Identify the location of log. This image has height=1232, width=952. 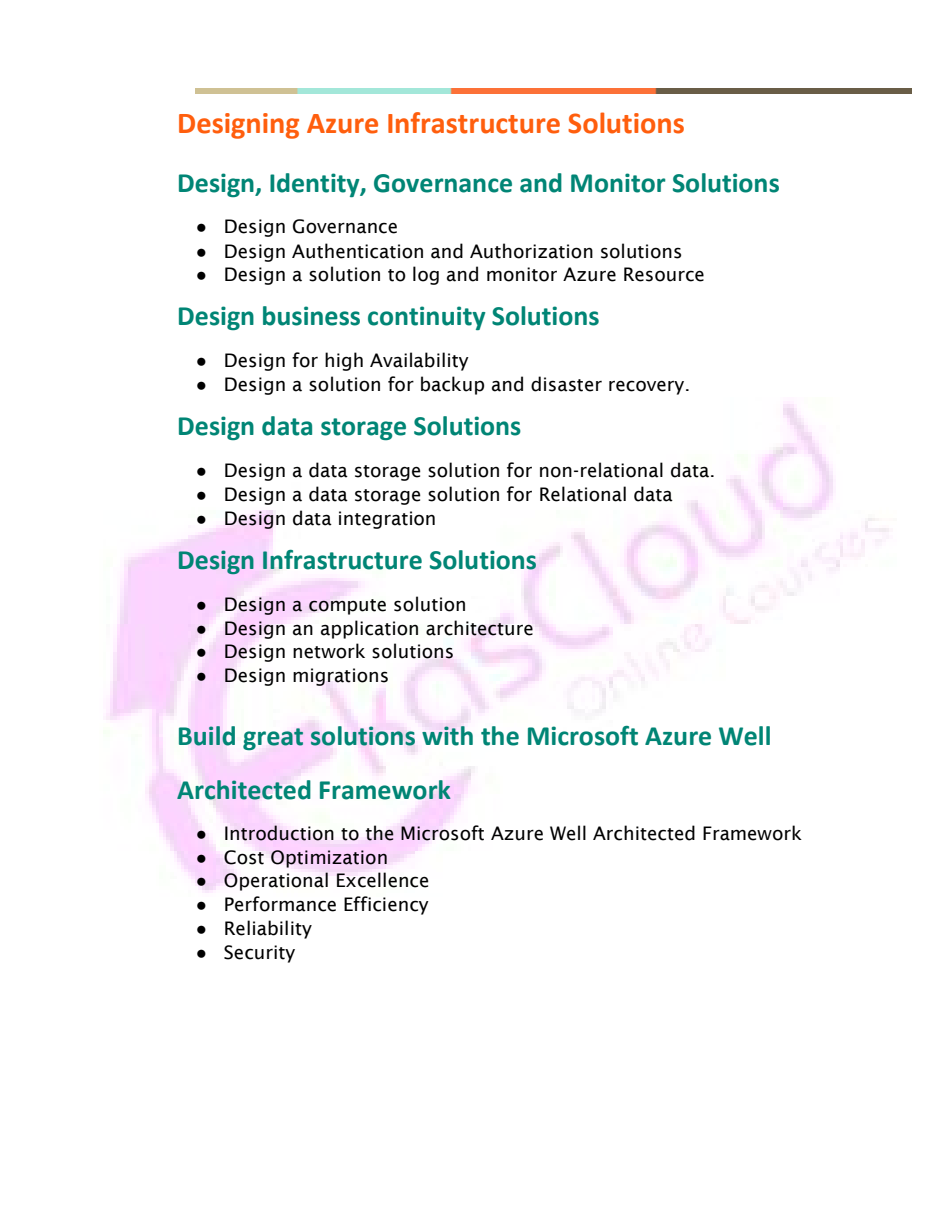
(426, 275).
